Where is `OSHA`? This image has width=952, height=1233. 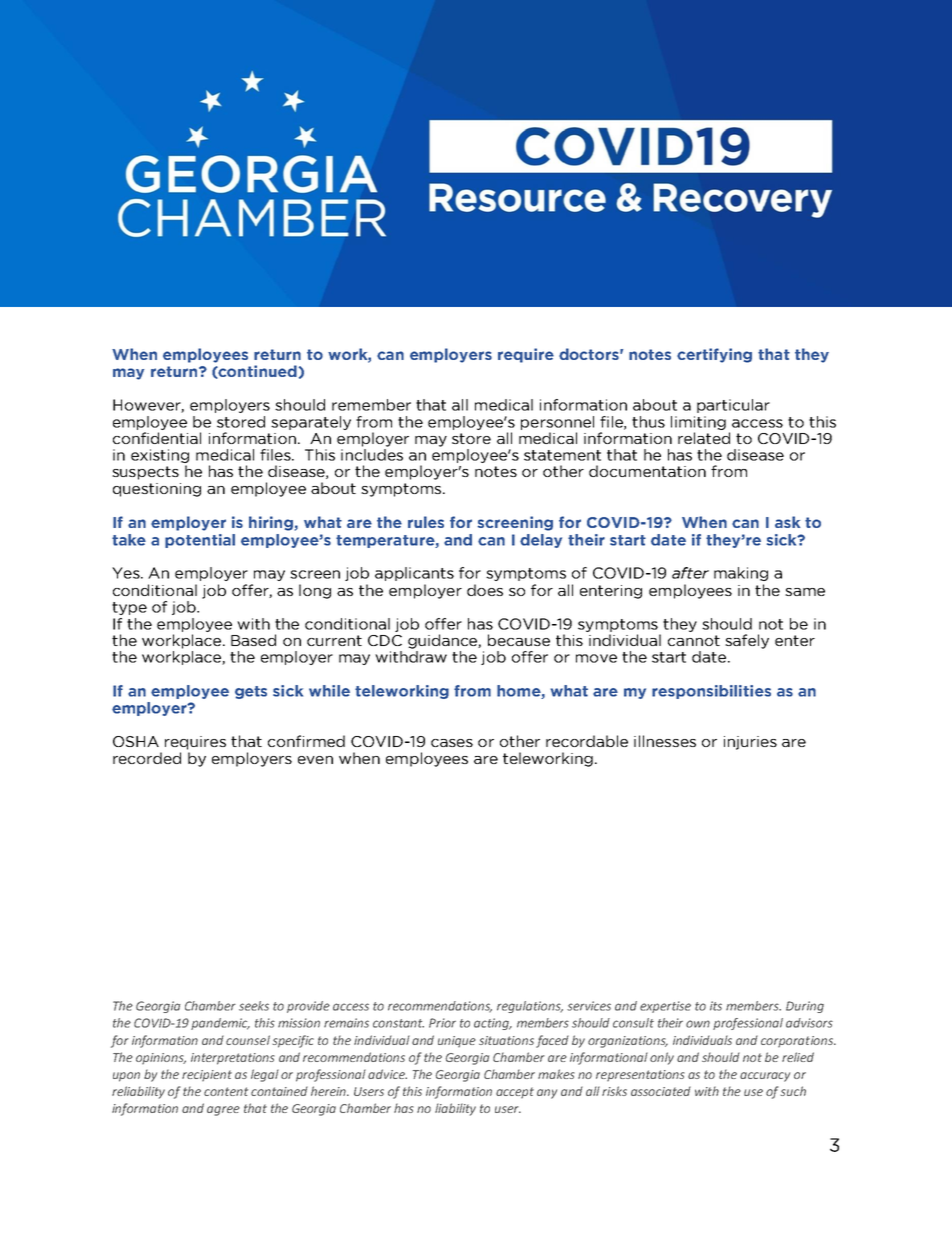
OSHA is located at coordinates (136, 741).
